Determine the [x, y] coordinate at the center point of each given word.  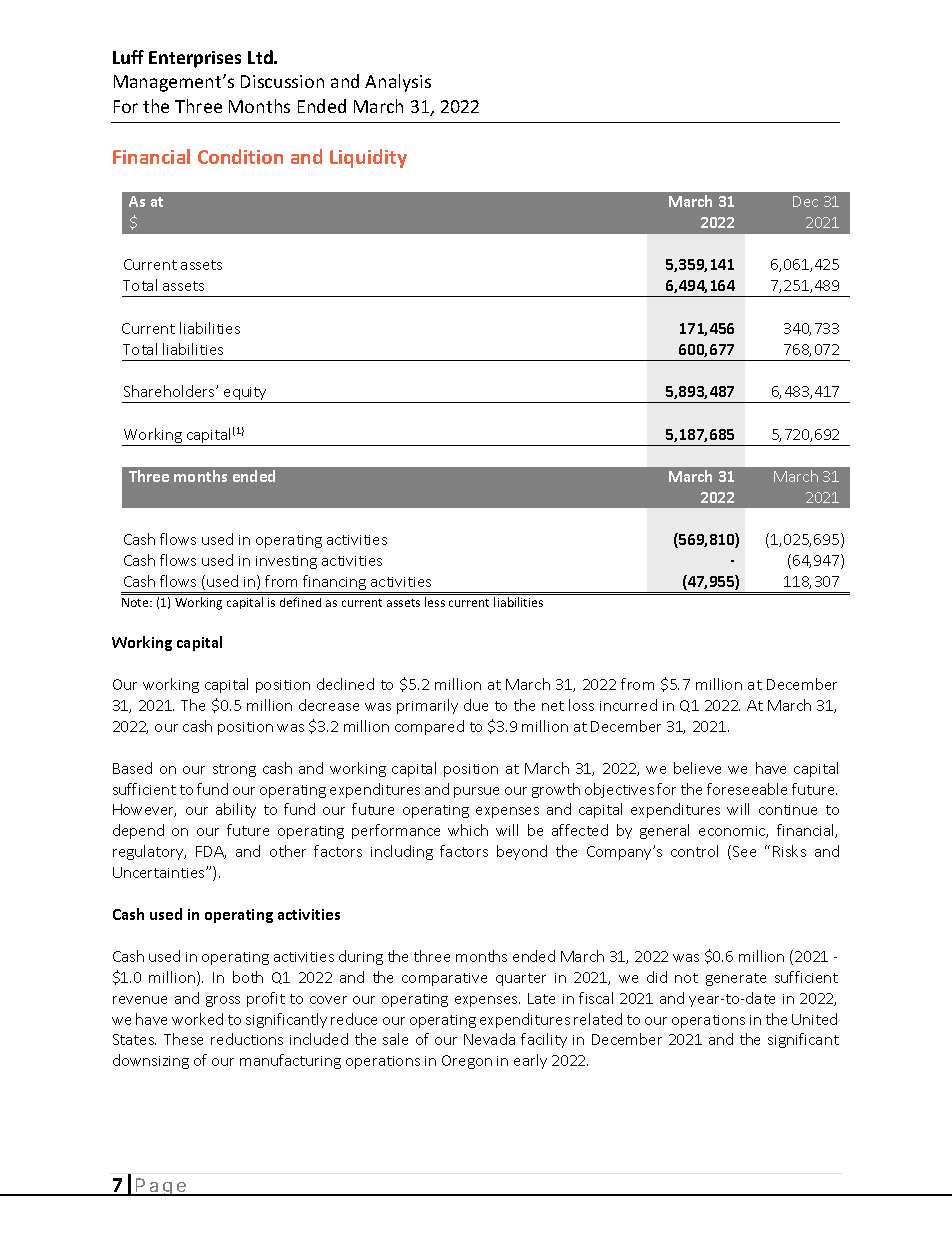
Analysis [398, 83]
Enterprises [195, 59]
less [435, 602]
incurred [628, 705]
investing [286, 562]
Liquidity [368, 158]
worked [197, 1019]
